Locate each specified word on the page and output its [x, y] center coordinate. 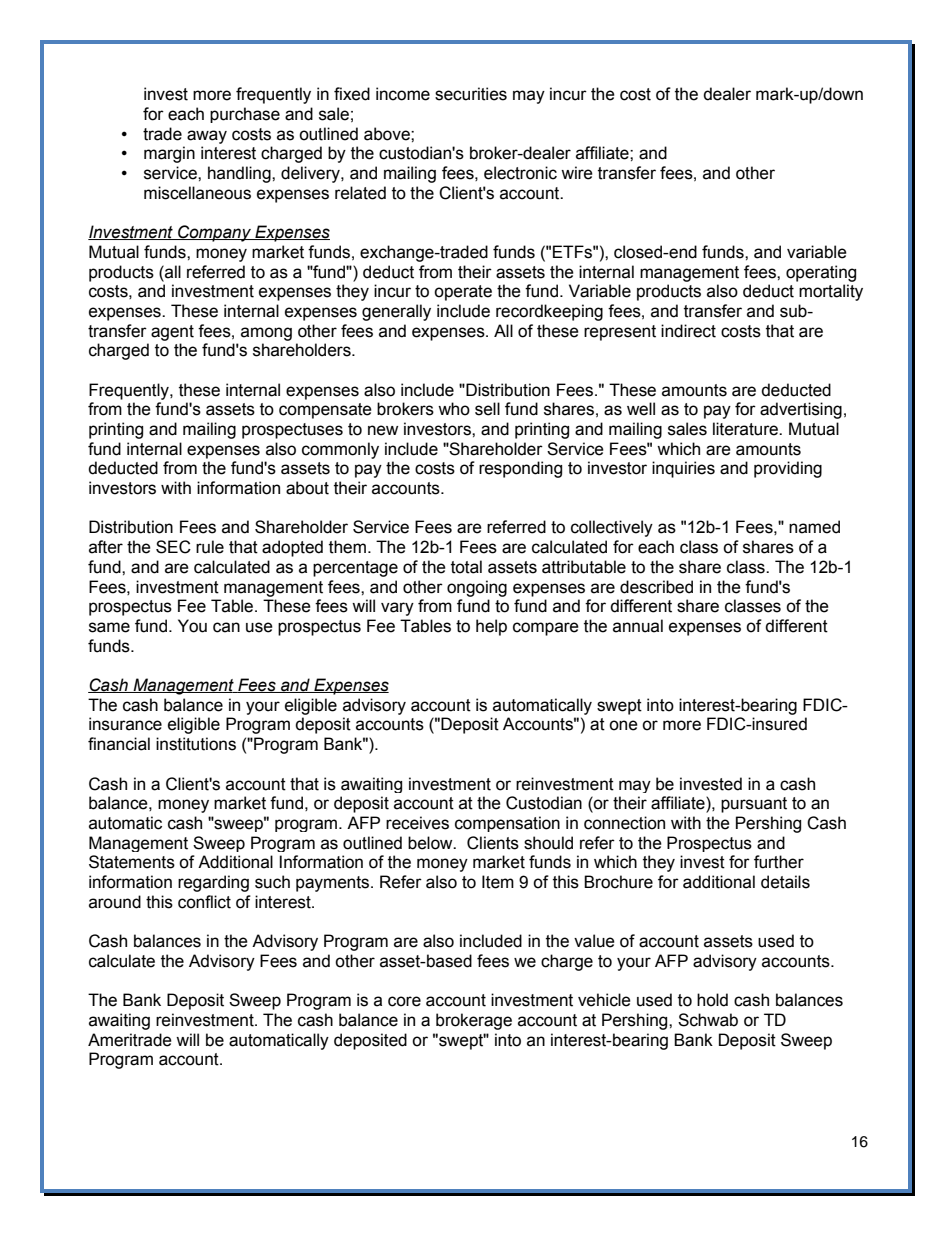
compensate [325, 411]
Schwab [708, 1020]
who [454, 409]
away [207, 137]
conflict [204, 902]
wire [577, 173]
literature [746, 429]
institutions [196, 744]
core [404, 1001]
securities [471, 94]
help [491, 627]
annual [638, 626]
